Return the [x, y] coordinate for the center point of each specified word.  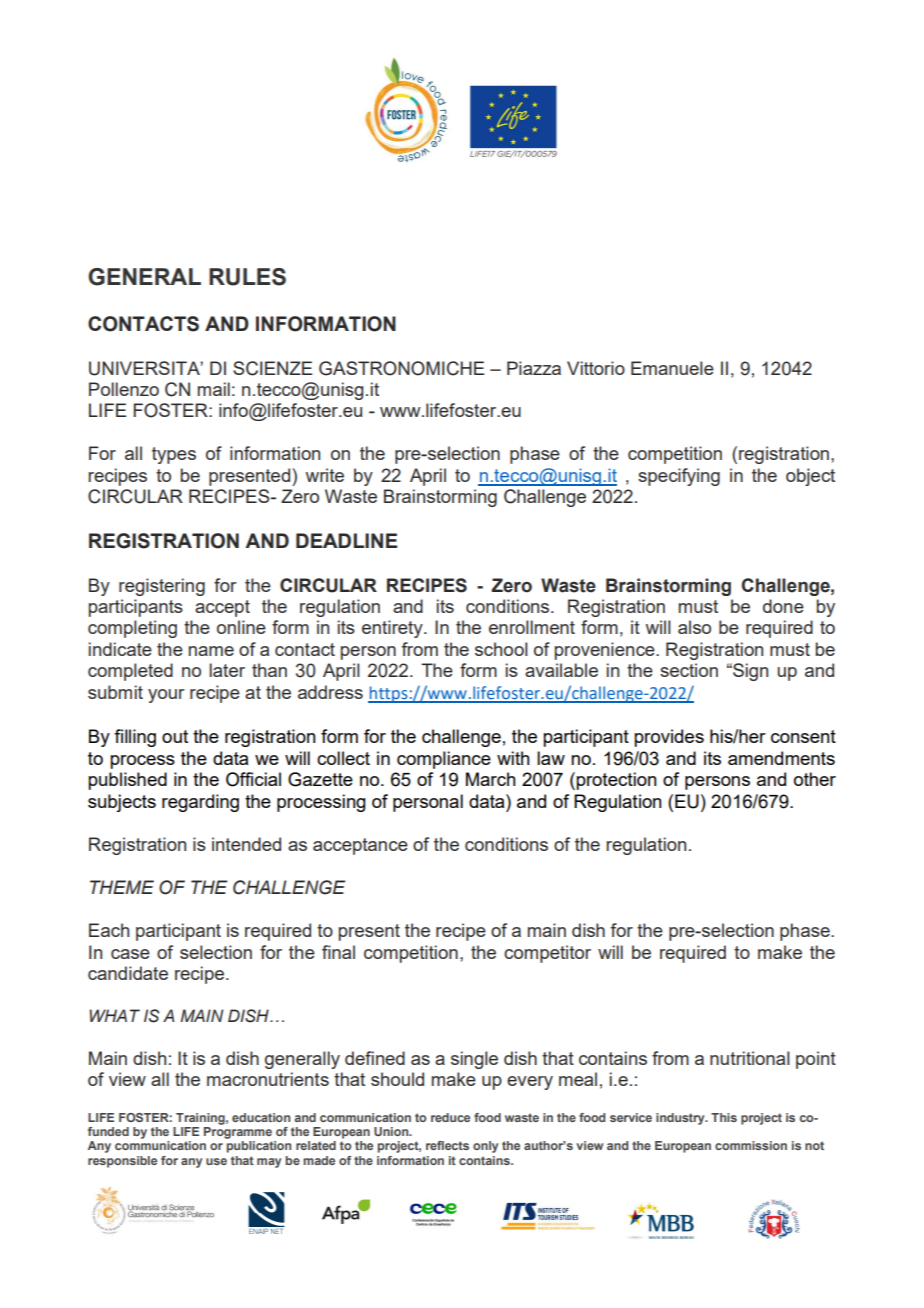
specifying [679, 477]
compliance [444, 760]
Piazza [534, 368]
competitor [547, 954]
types [174, 455]
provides [669, 738]
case [130, 954]
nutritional [750, 1058]
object [810, 477]
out [175, 736]
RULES [247, 277]
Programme [238, 1133]
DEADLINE [346, 540]
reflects [447, 1145]
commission [751, 1145]
